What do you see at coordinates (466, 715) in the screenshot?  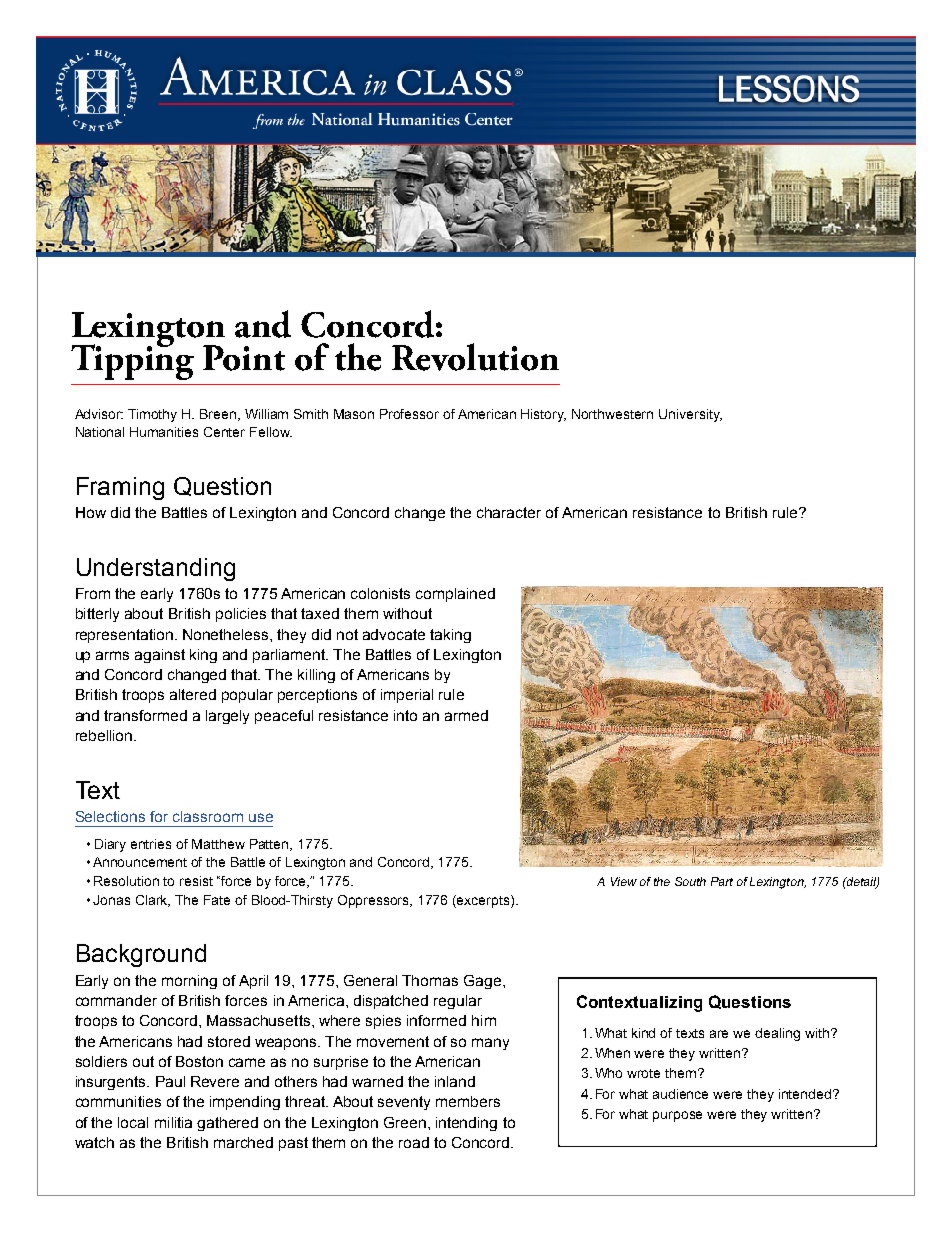 I see `armed` at bounding box center [466, 715].
